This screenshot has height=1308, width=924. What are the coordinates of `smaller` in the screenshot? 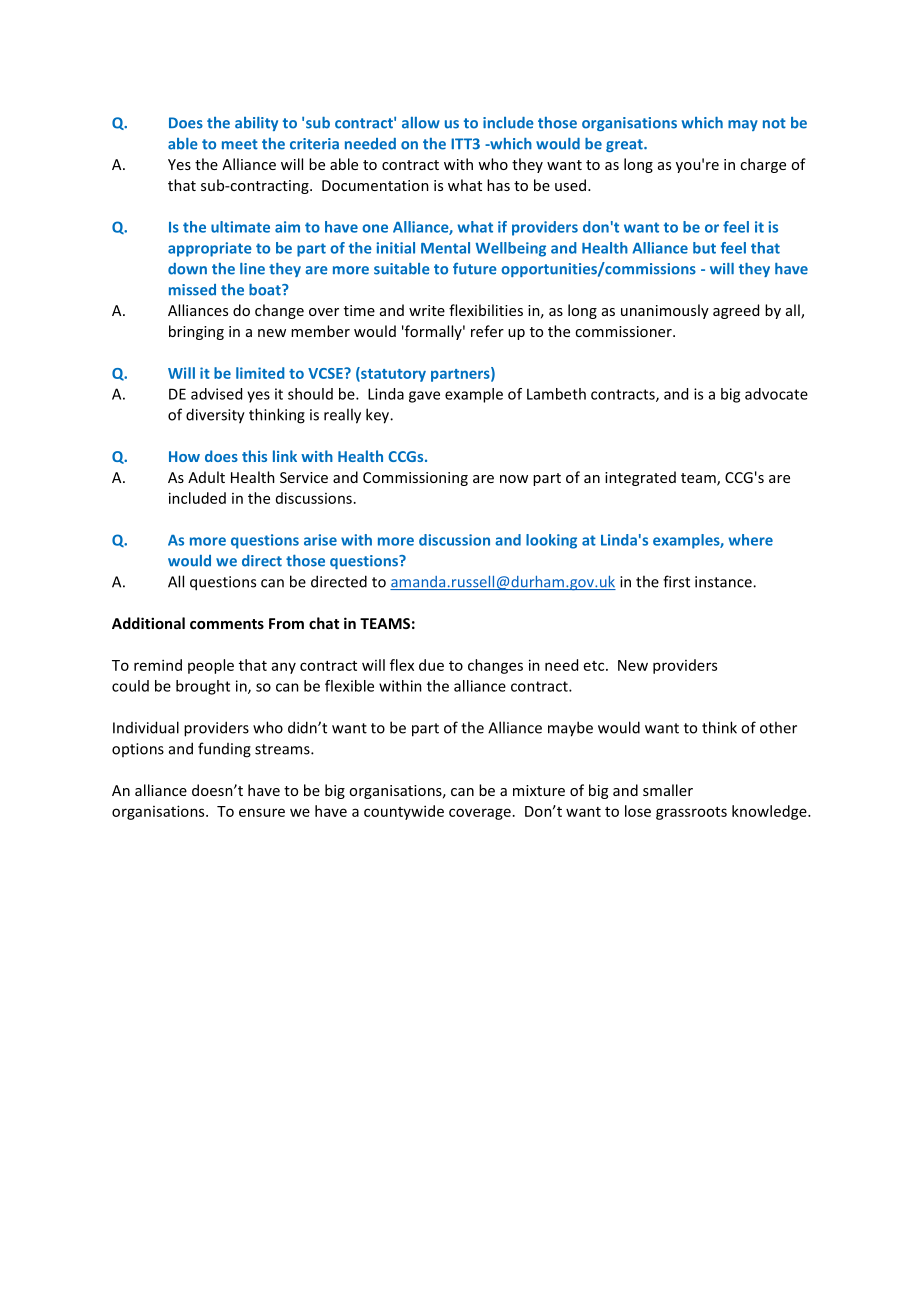 It's located at (668, 790).
